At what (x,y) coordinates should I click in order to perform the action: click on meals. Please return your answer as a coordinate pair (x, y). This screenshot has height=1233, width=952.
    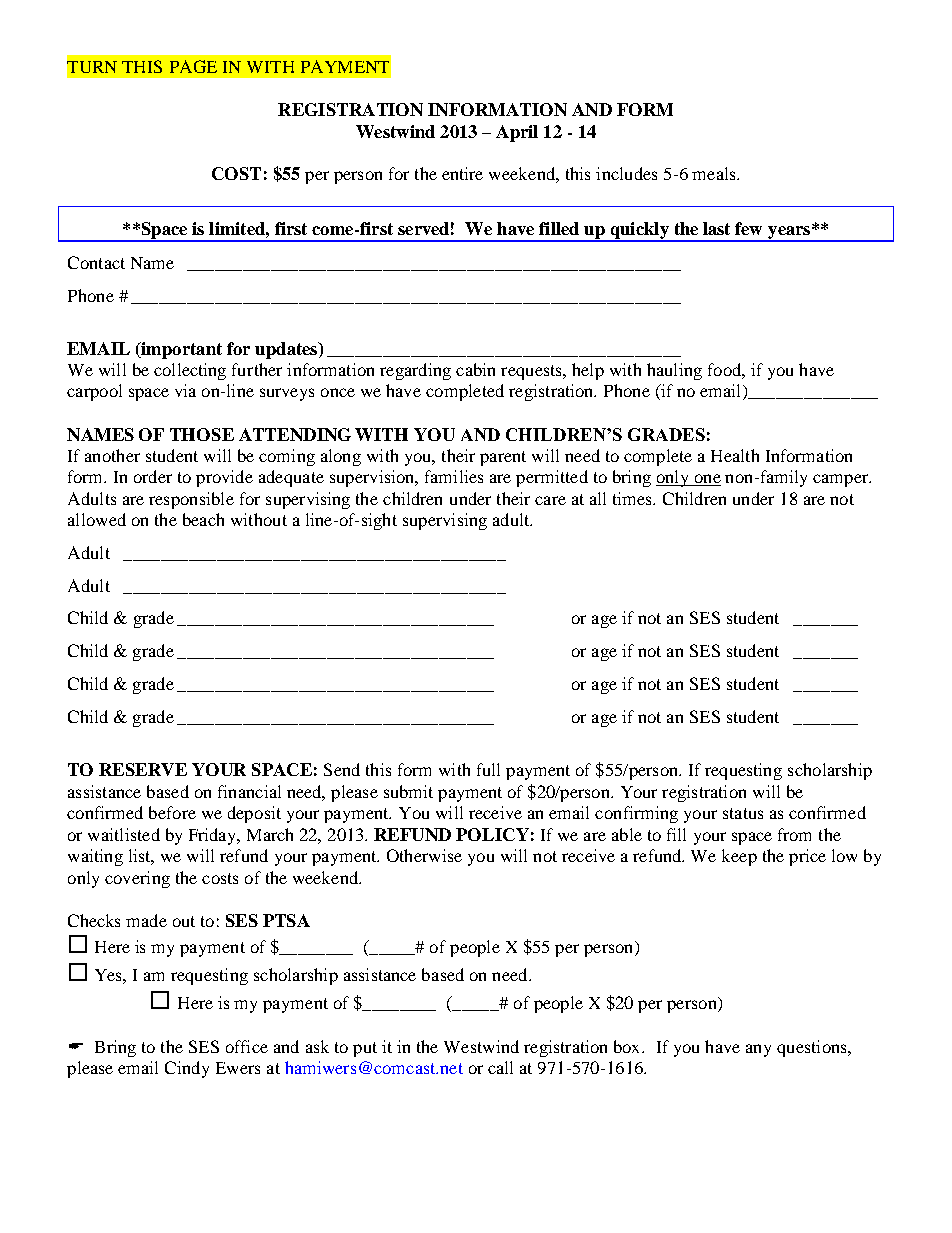
    Looking at the image, I should click on (715, 173).
